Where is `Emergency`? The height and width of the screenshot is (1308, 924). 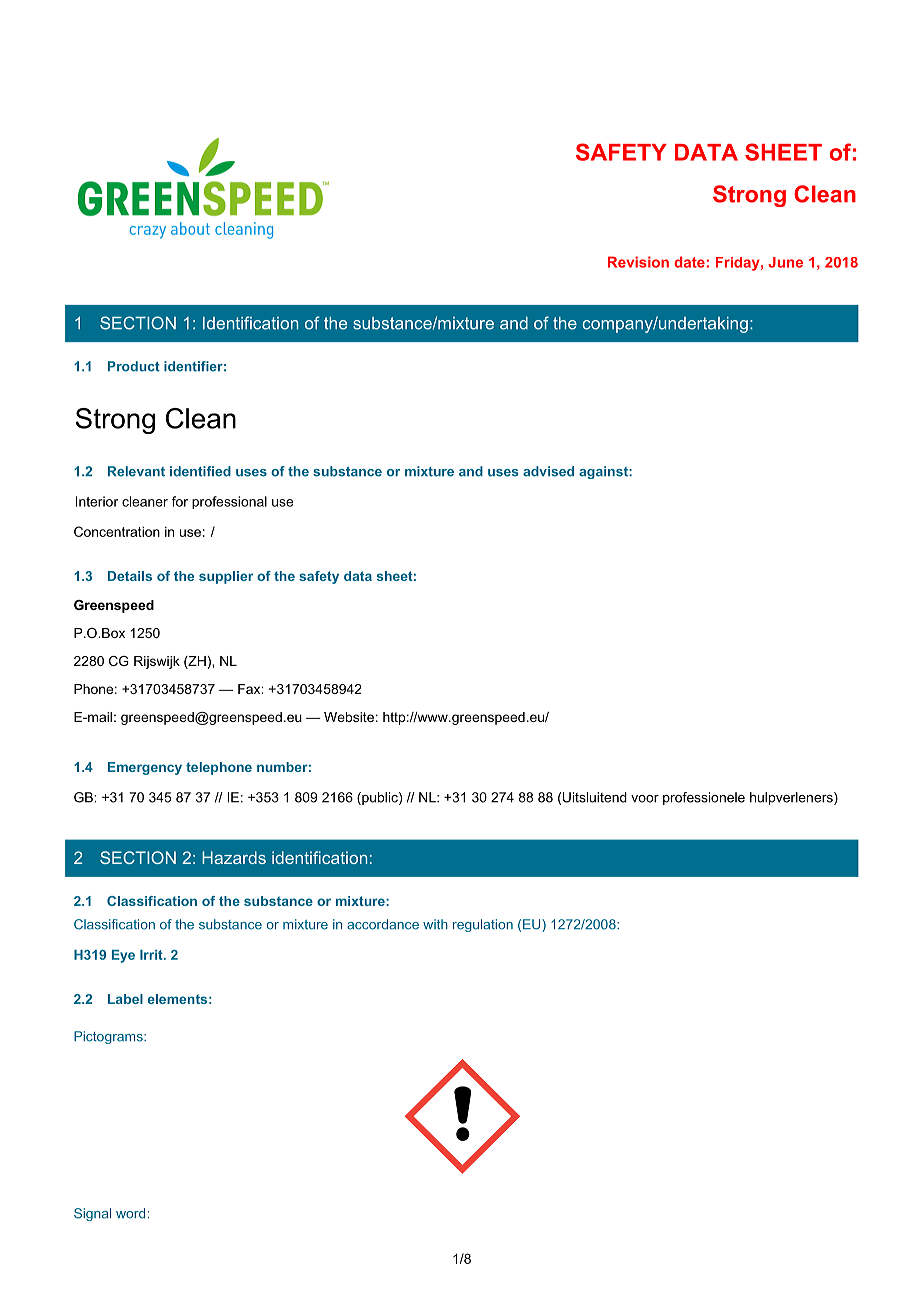 Emergency is located at coordinates (145, 768).
